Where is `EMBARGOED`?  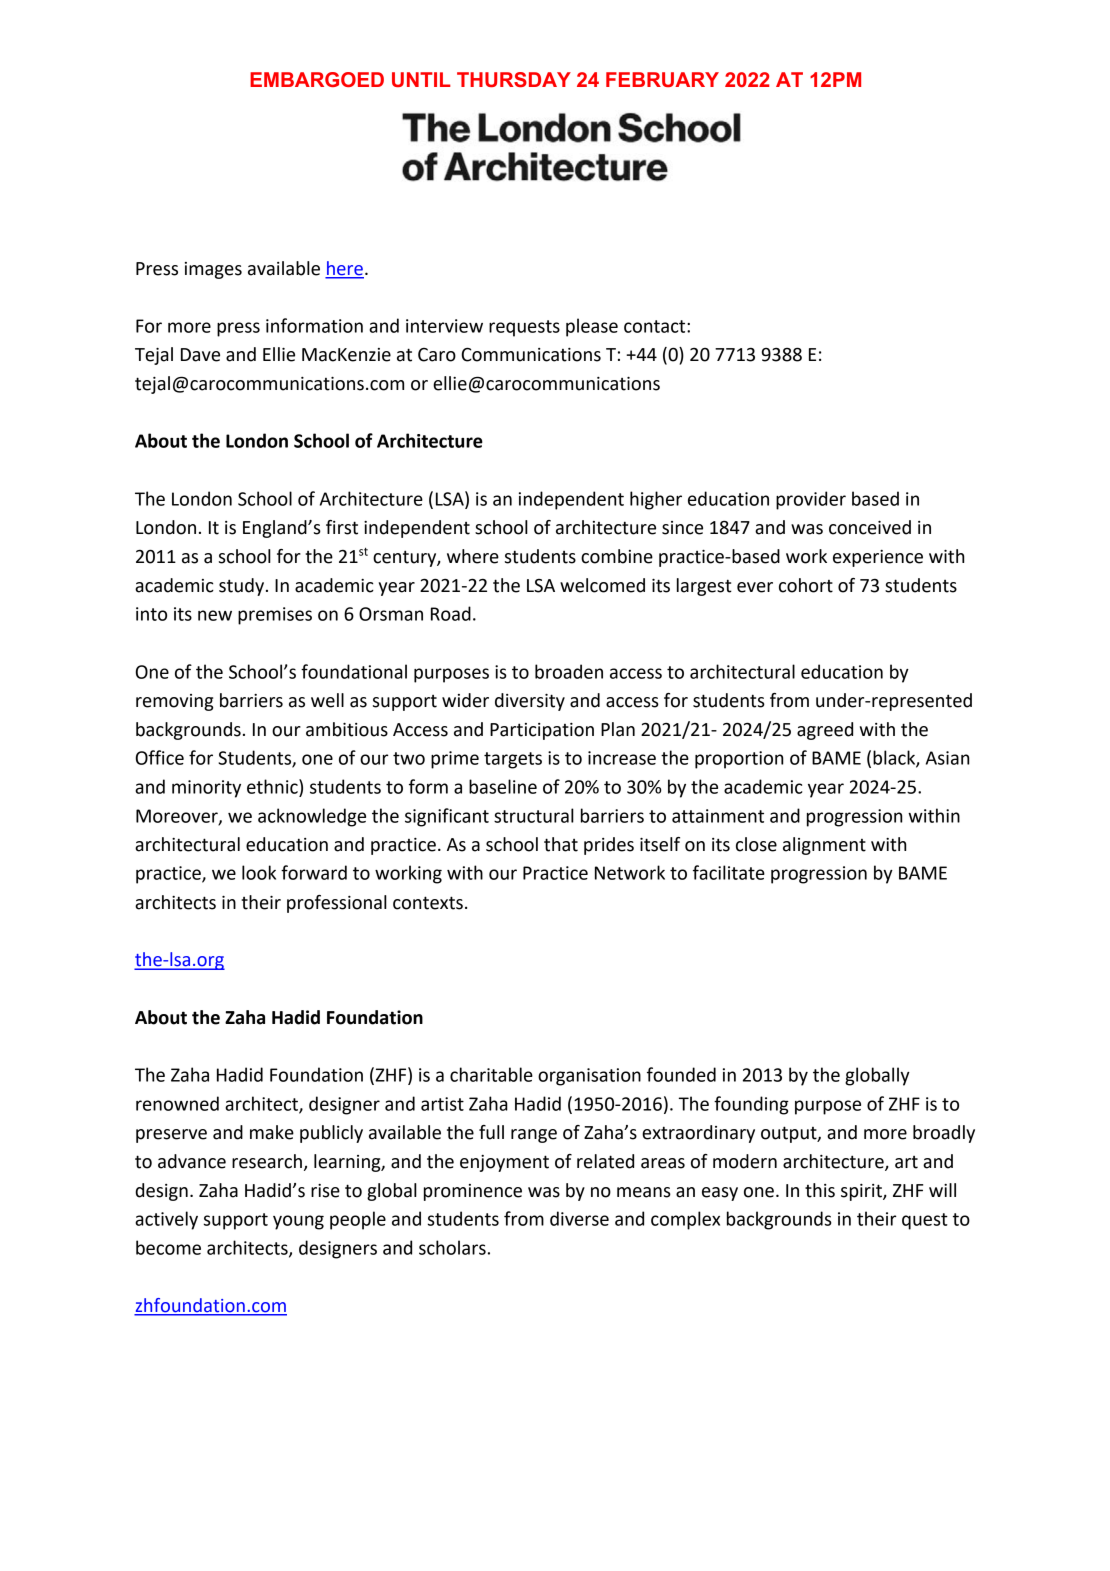 EMBARGOED is located at coordinates (317, 79).
